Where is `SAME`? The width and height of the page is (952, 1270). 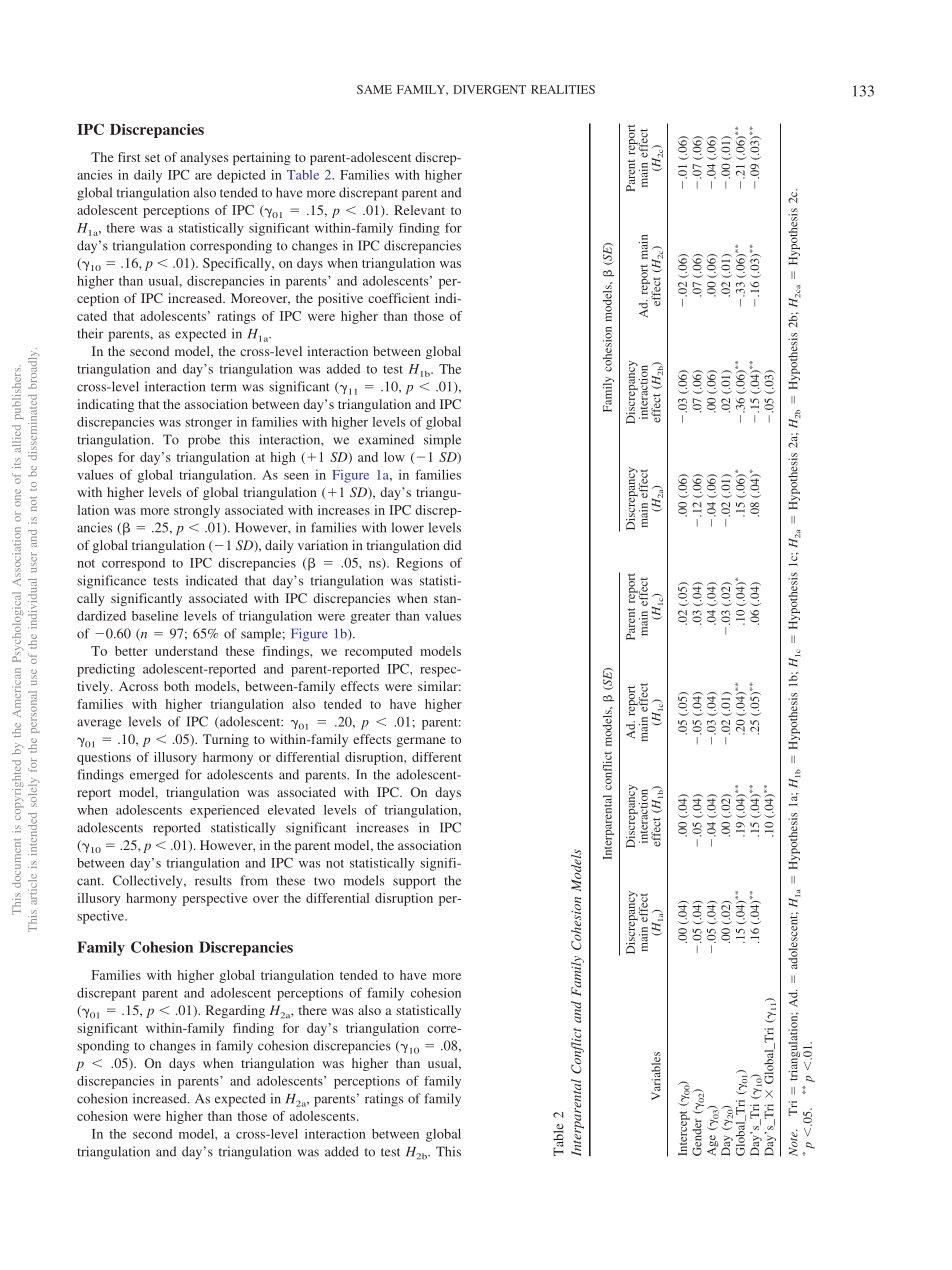
SAME is located at coordinates (374, 89).
